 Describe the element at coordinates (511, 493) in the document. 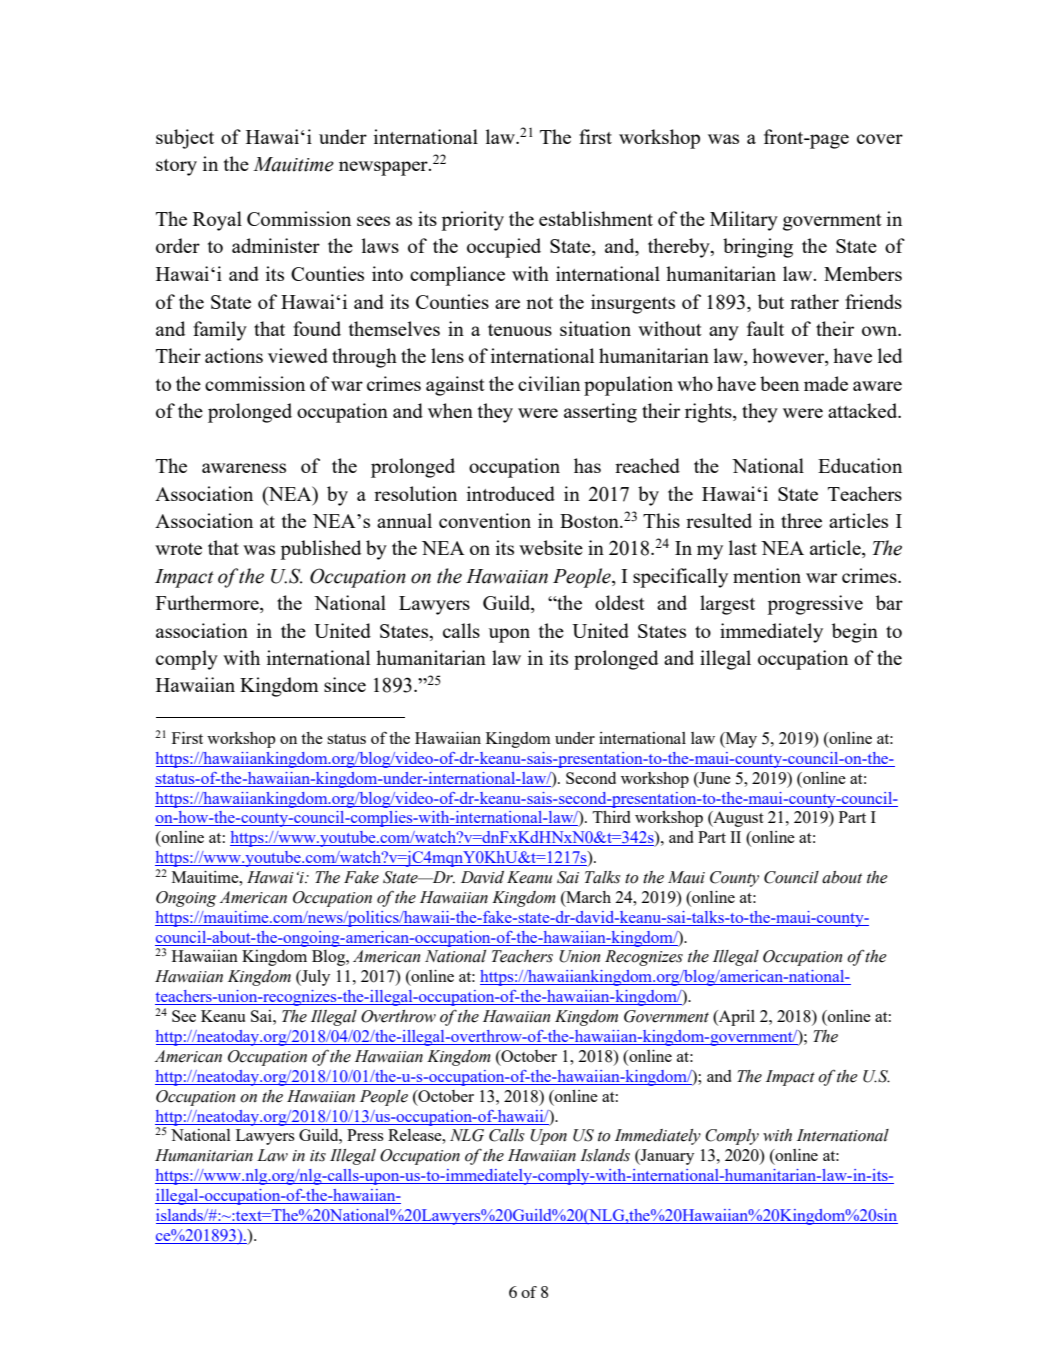

I see `introduced` at that location.
